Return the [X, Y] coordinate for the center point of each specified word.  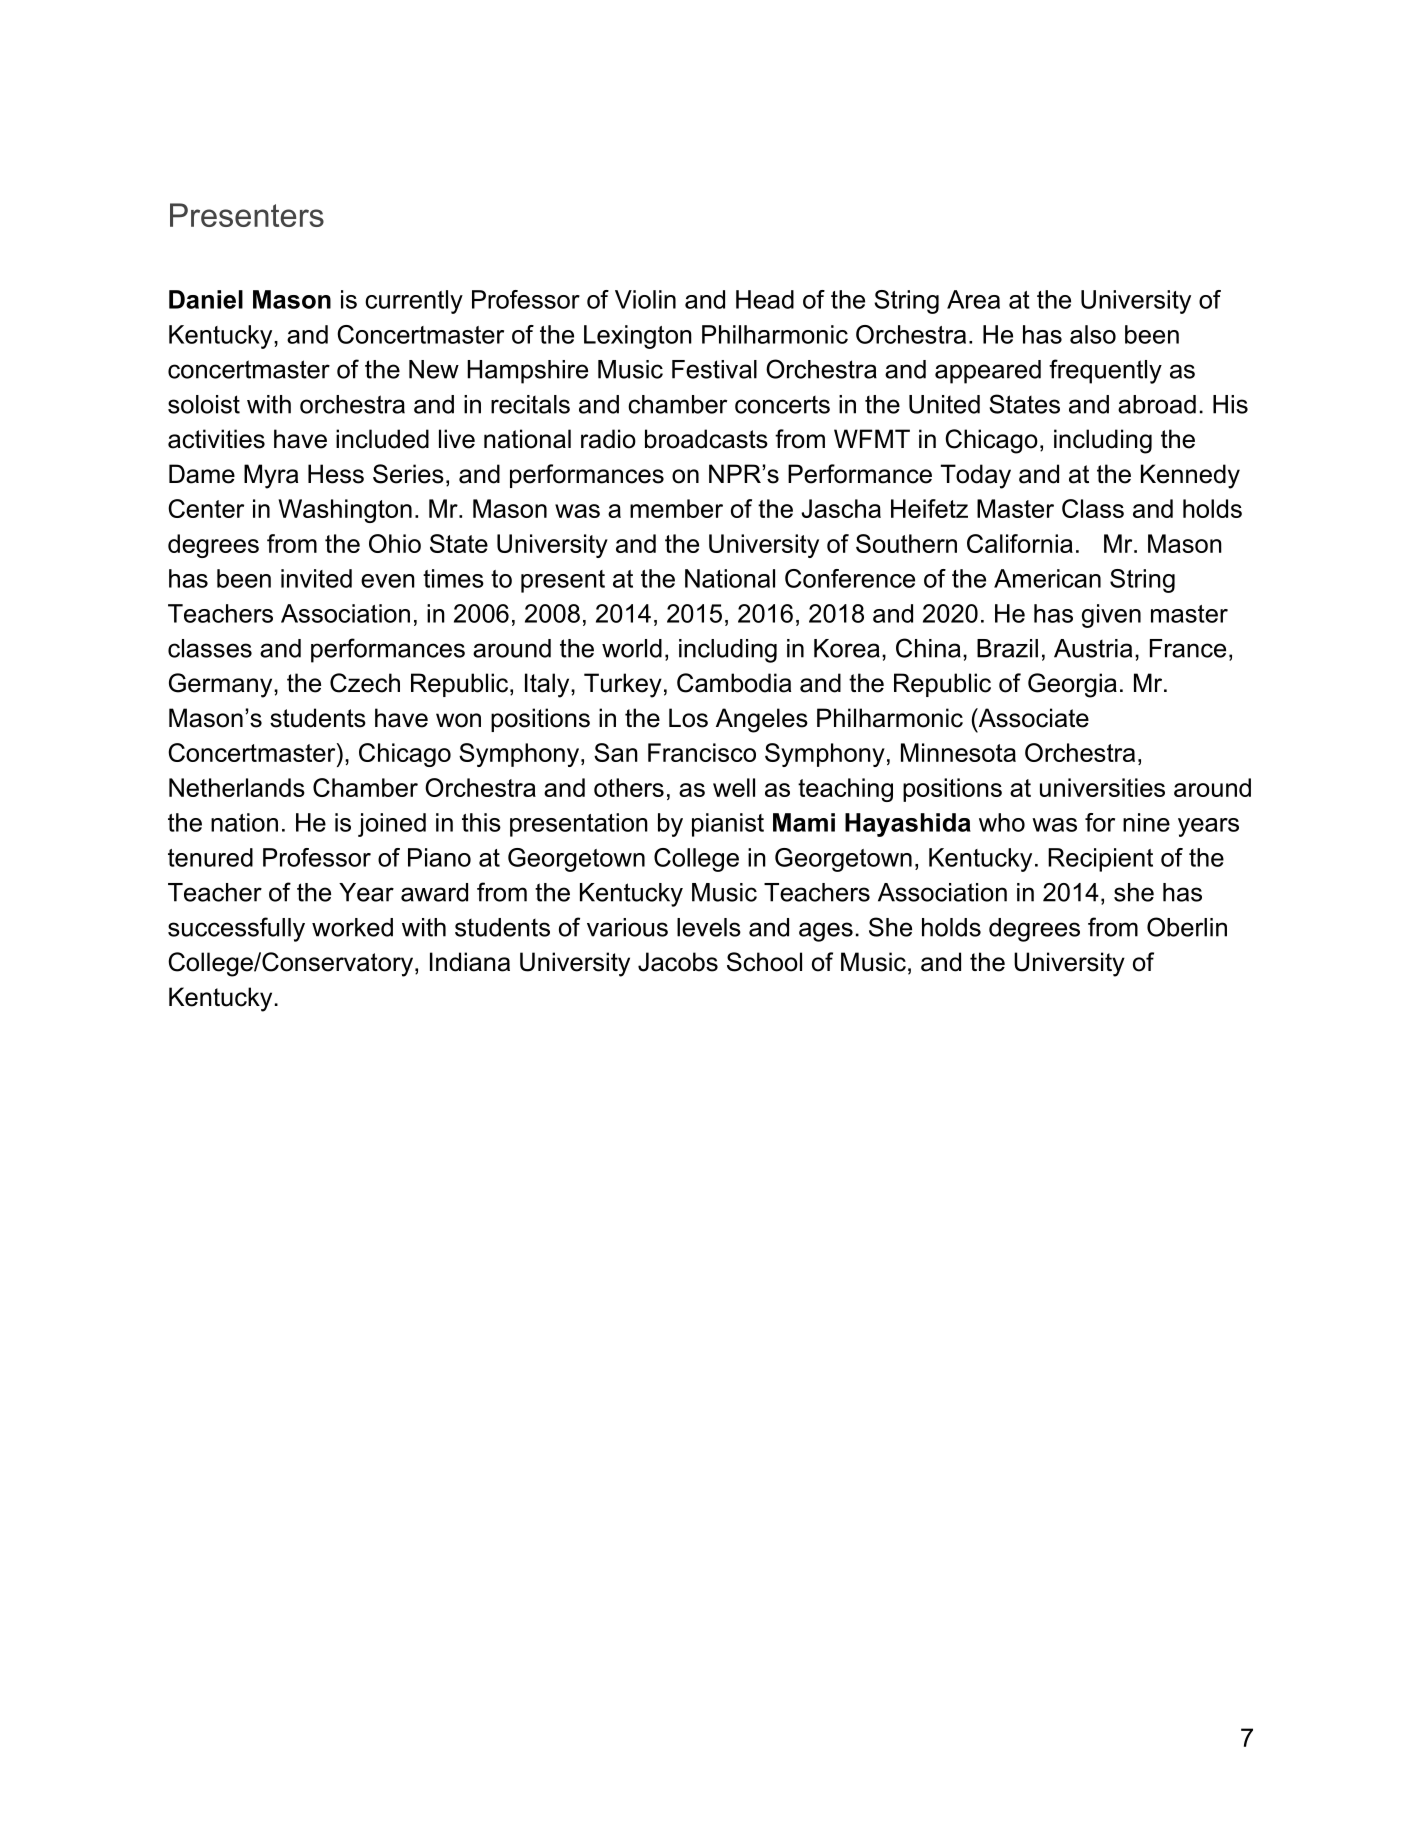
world [632, 648]
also [1093, 334]
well [734, 787]
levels [709, 927]
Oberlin [1187, 927]
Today [976, 476]
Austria [1093, 648]
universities [1102, 787]
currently [414, 302]
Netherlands [237, 787]
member [676, 508]
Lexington [638, 337]
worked [352, 927]
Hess [336, 474]
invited [316, 578]
